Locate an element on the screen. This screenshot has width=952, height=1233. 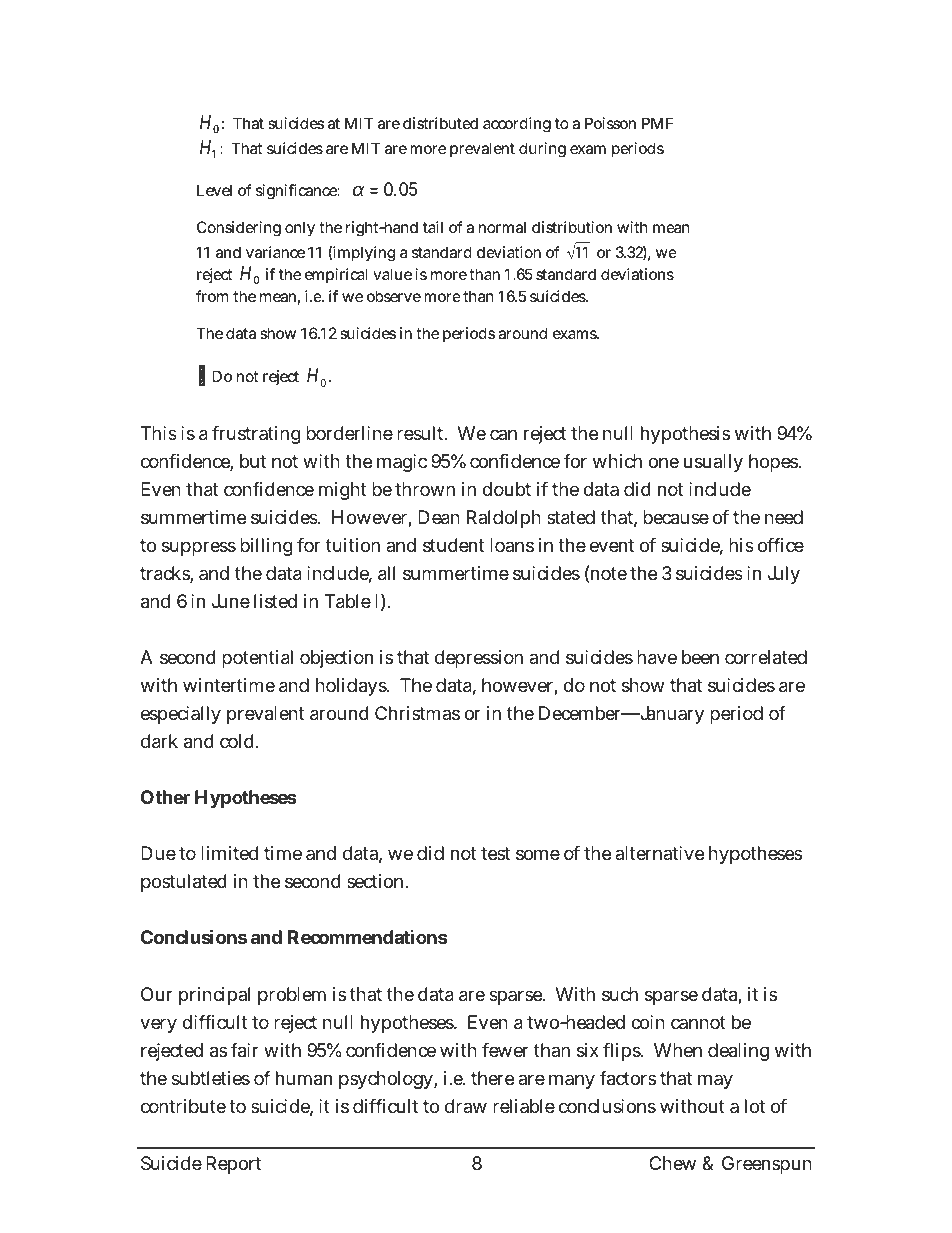
been is located at coordinates (700, 657).
